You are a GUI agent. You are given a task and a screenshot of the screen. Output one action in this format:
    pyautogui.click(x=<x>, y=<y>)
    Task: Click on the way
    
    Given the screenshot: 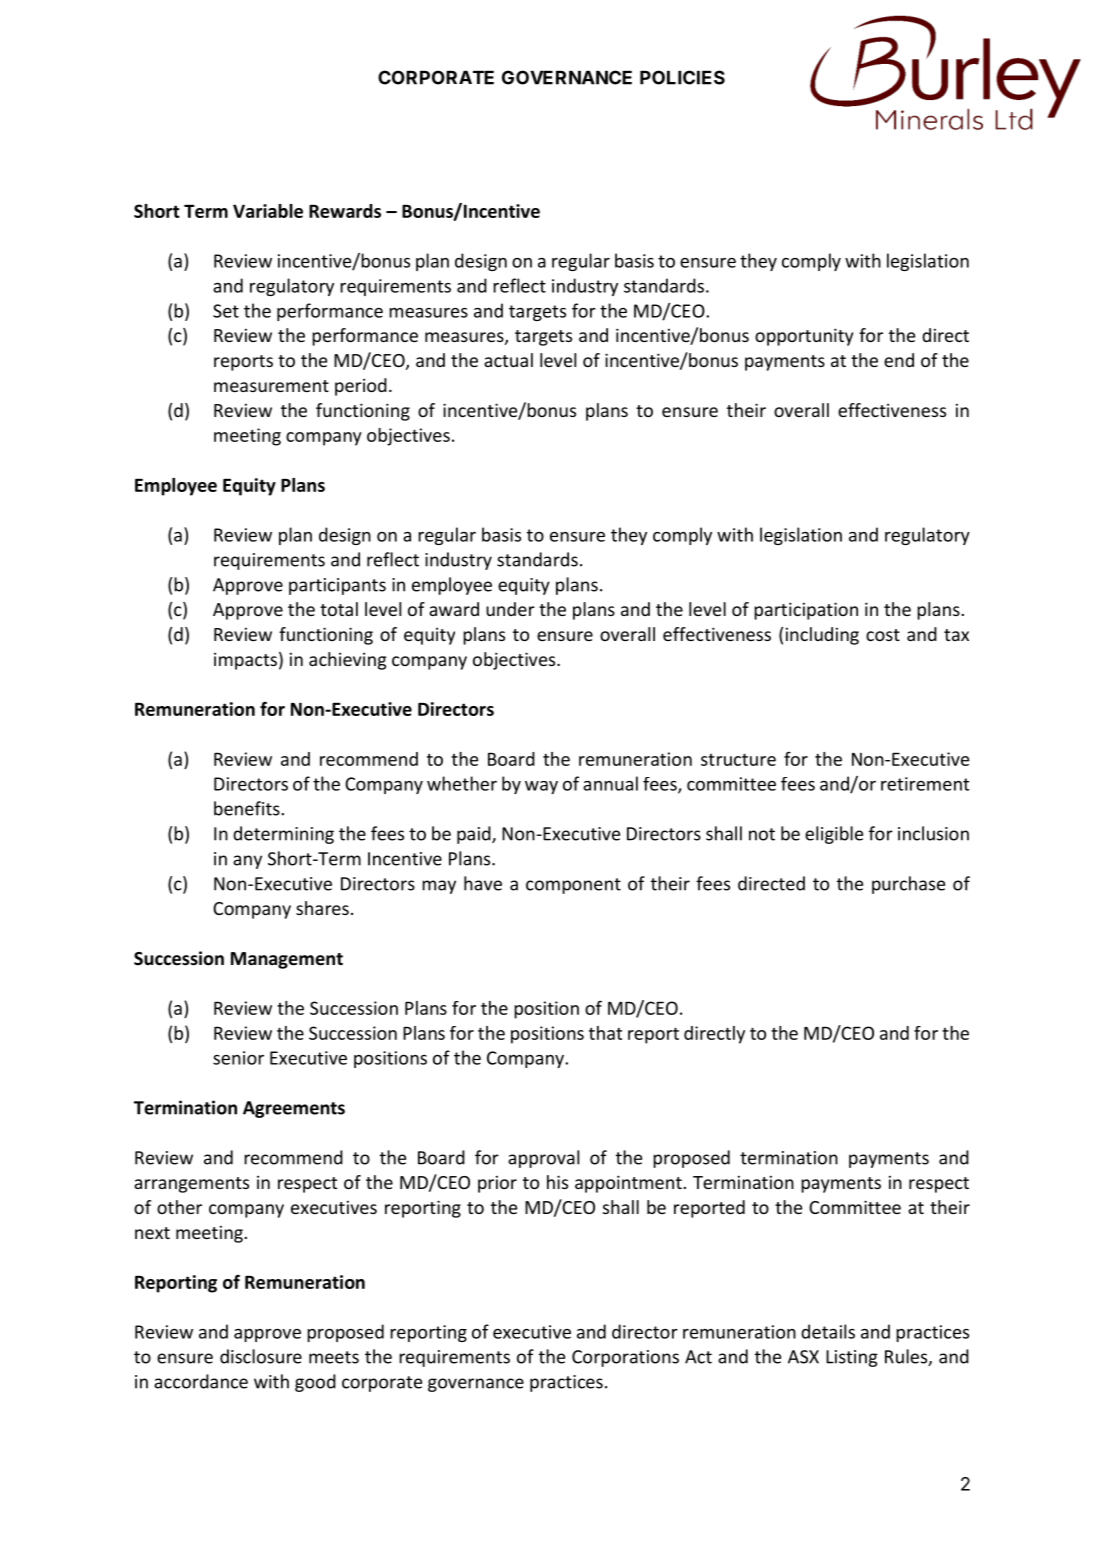 What is the action you would take?
    pyautogui.click(x=541, y=787)
